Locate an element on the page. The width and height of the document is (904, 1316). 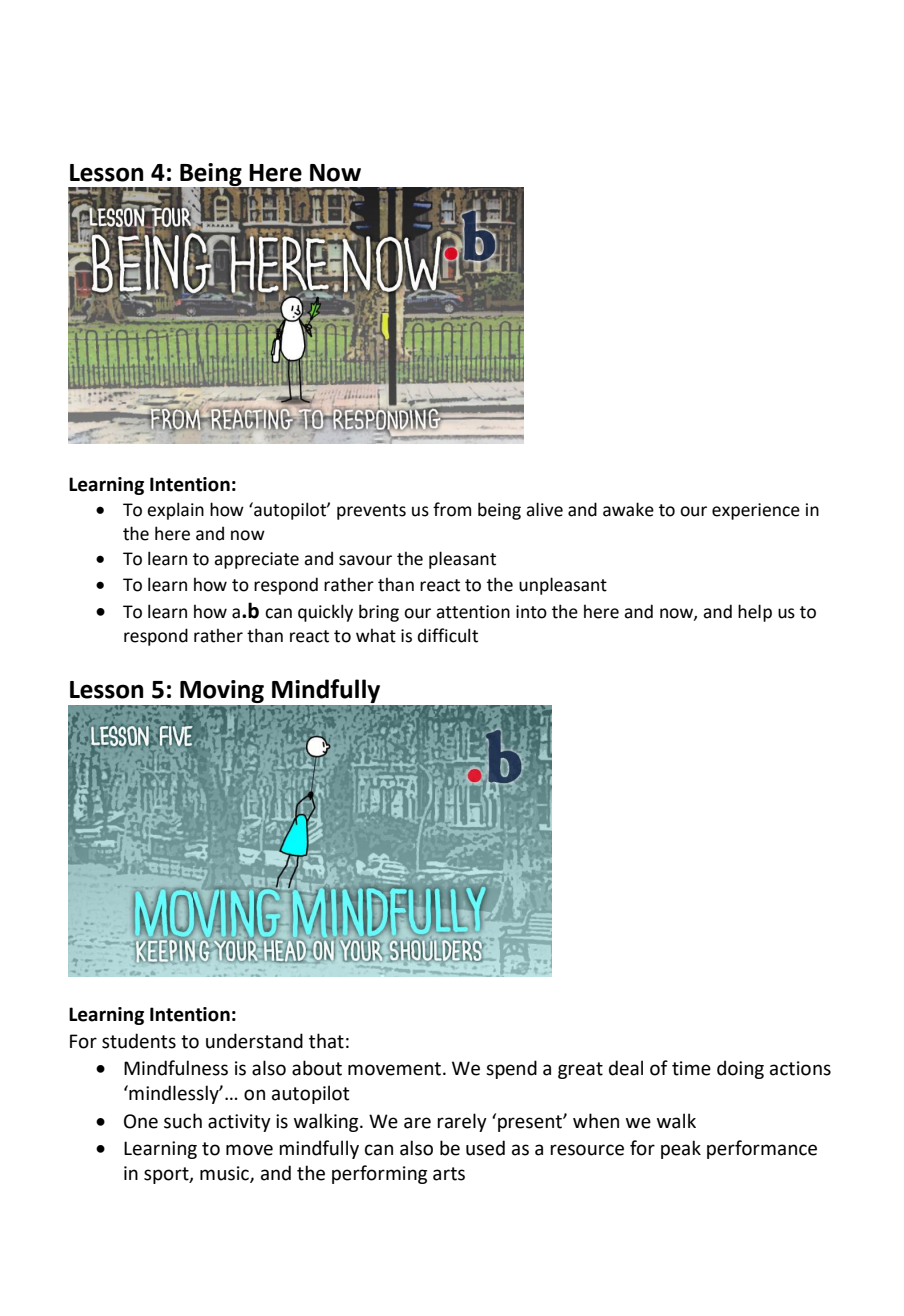
spend is located at coordinates (511, 1069).
